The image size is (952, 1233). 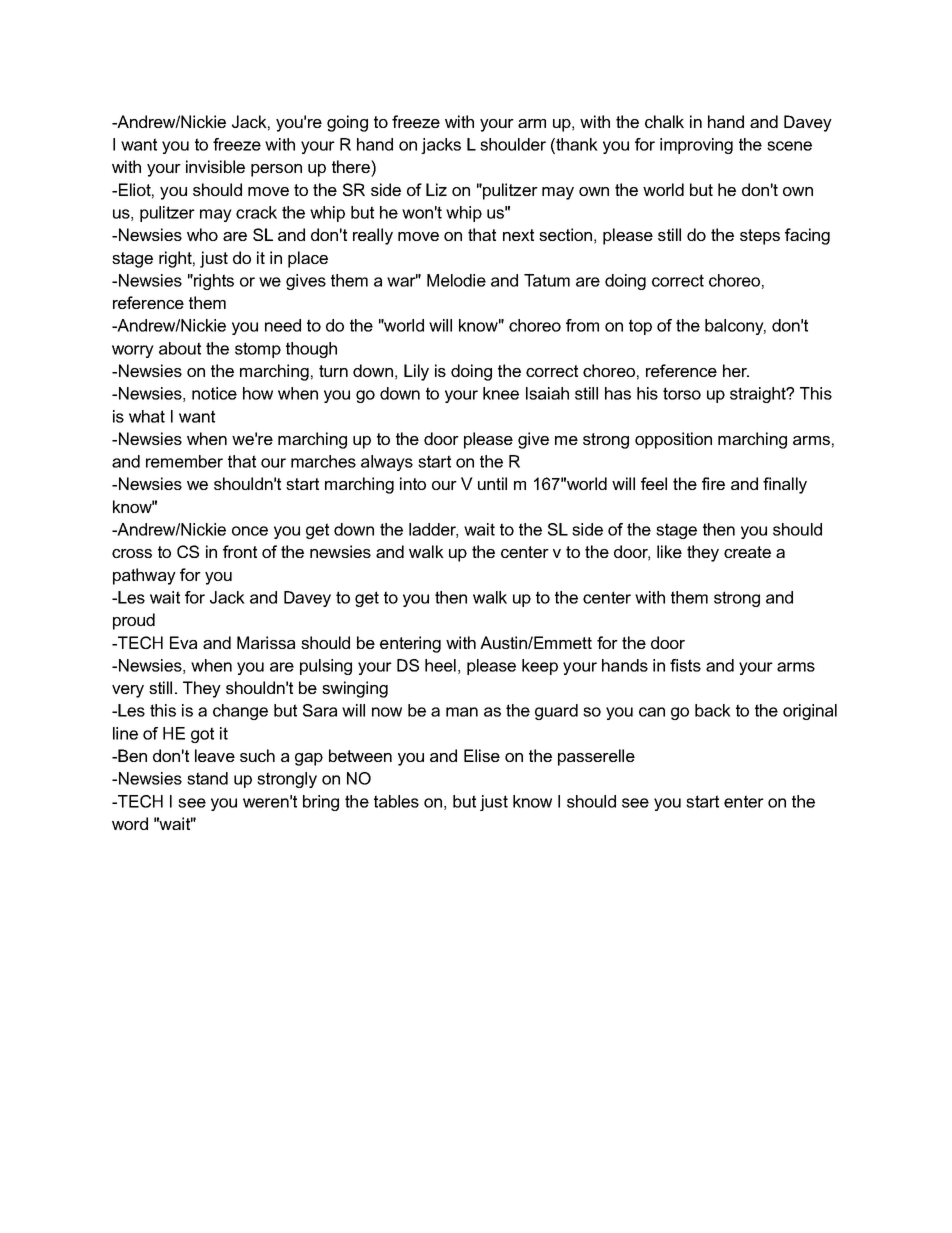 I want to click on improving, so click(x=696, y=146).
